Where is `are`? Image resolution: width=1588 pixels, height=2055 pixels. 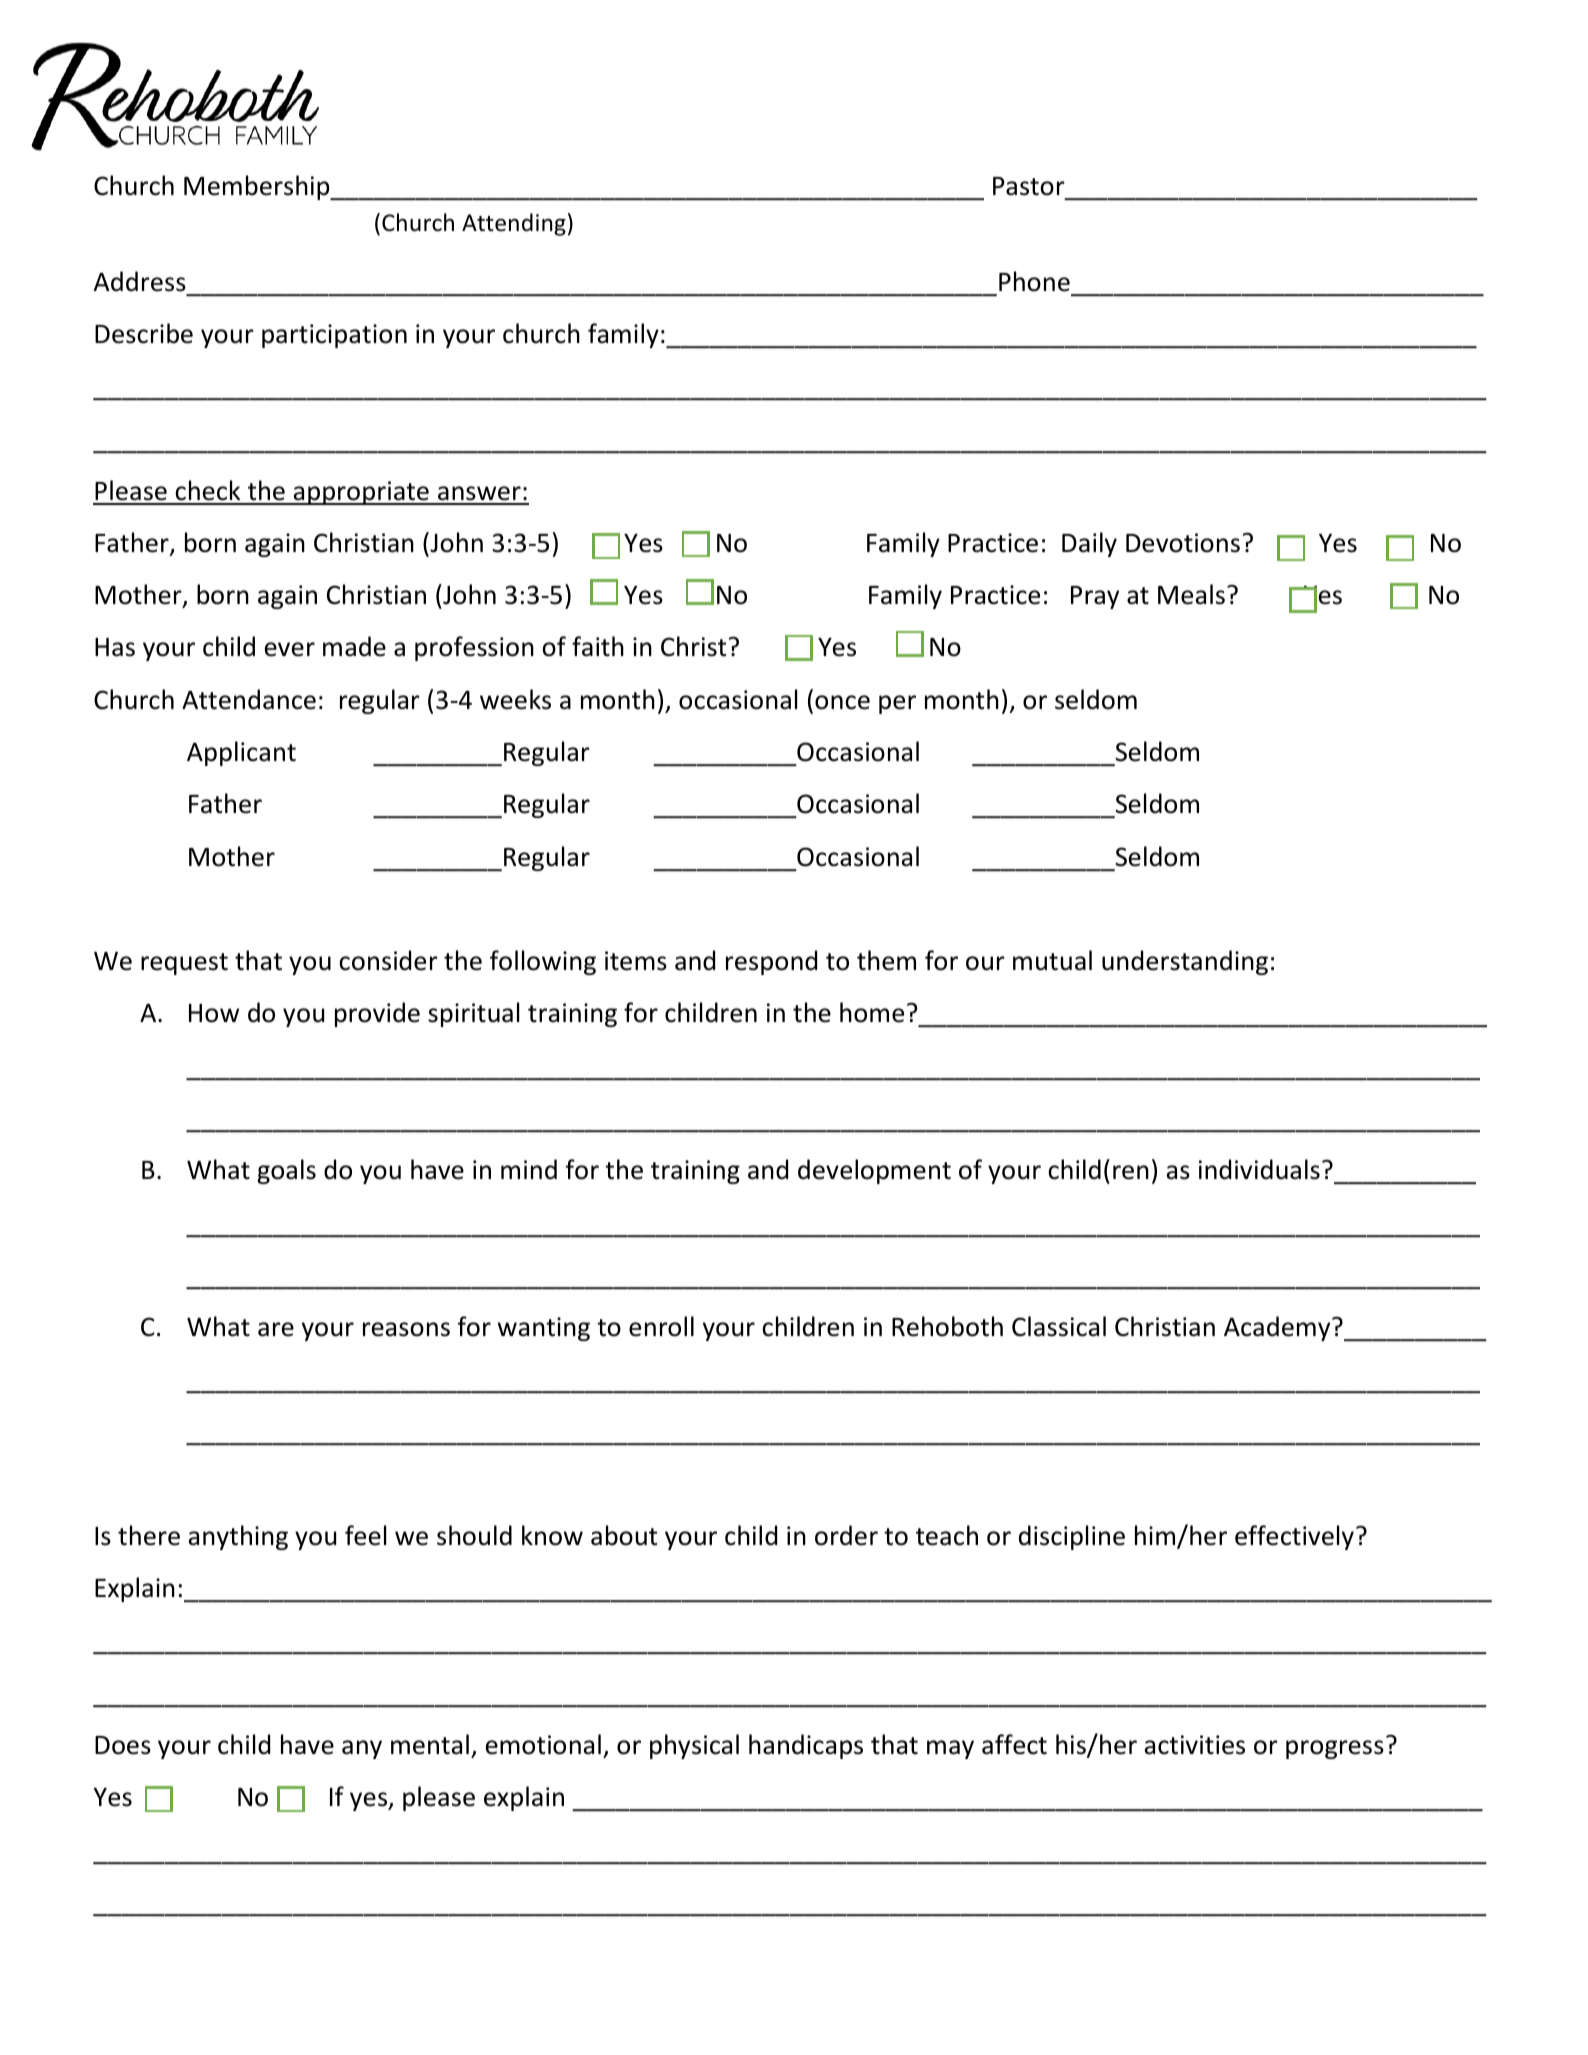 are is located at coordinates (276, 1329).
